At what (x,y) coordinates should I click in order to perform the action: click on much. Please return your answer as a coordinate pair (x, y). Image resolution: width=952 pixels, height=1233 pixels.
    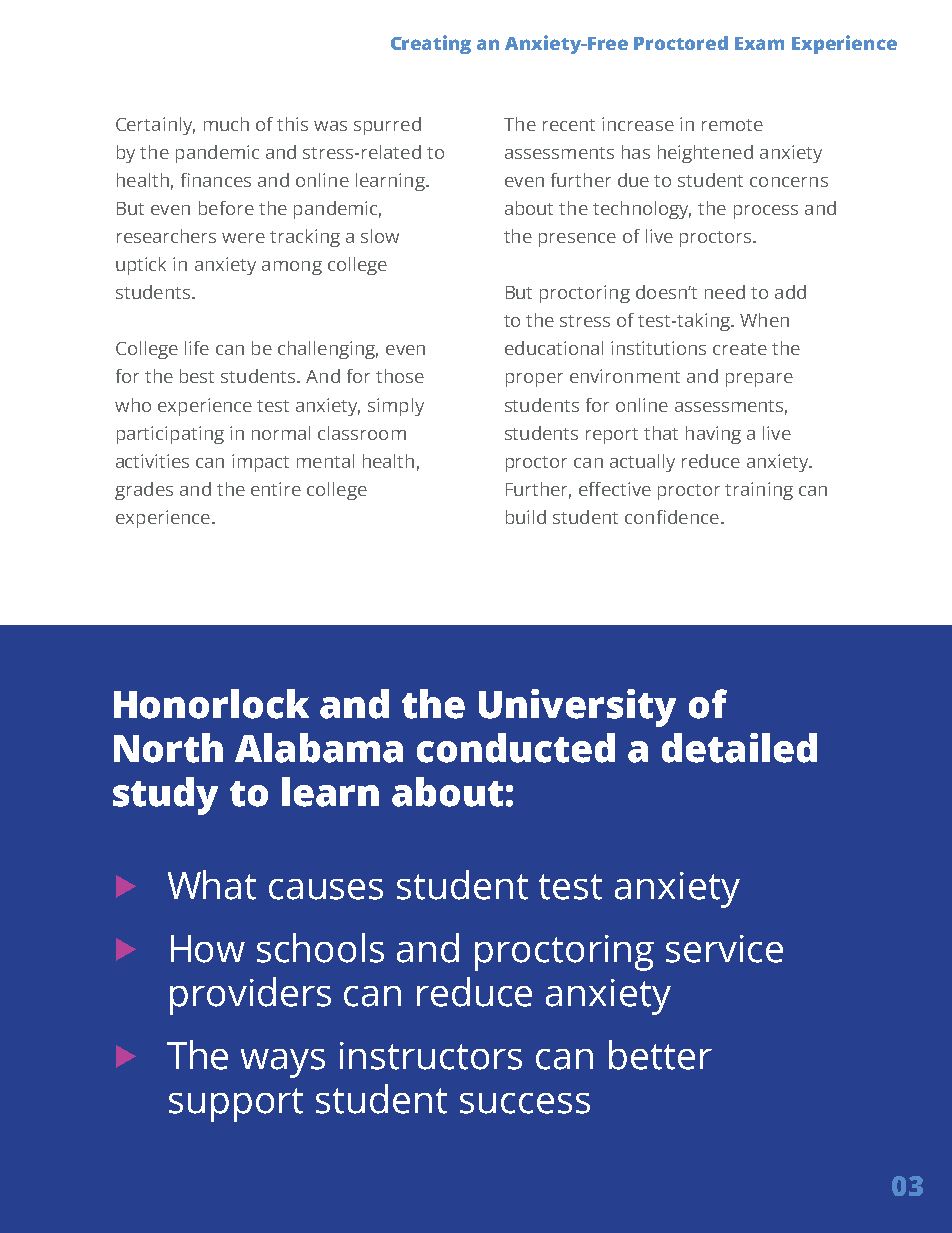
    Looking at the image, I should click on (226, 124).
